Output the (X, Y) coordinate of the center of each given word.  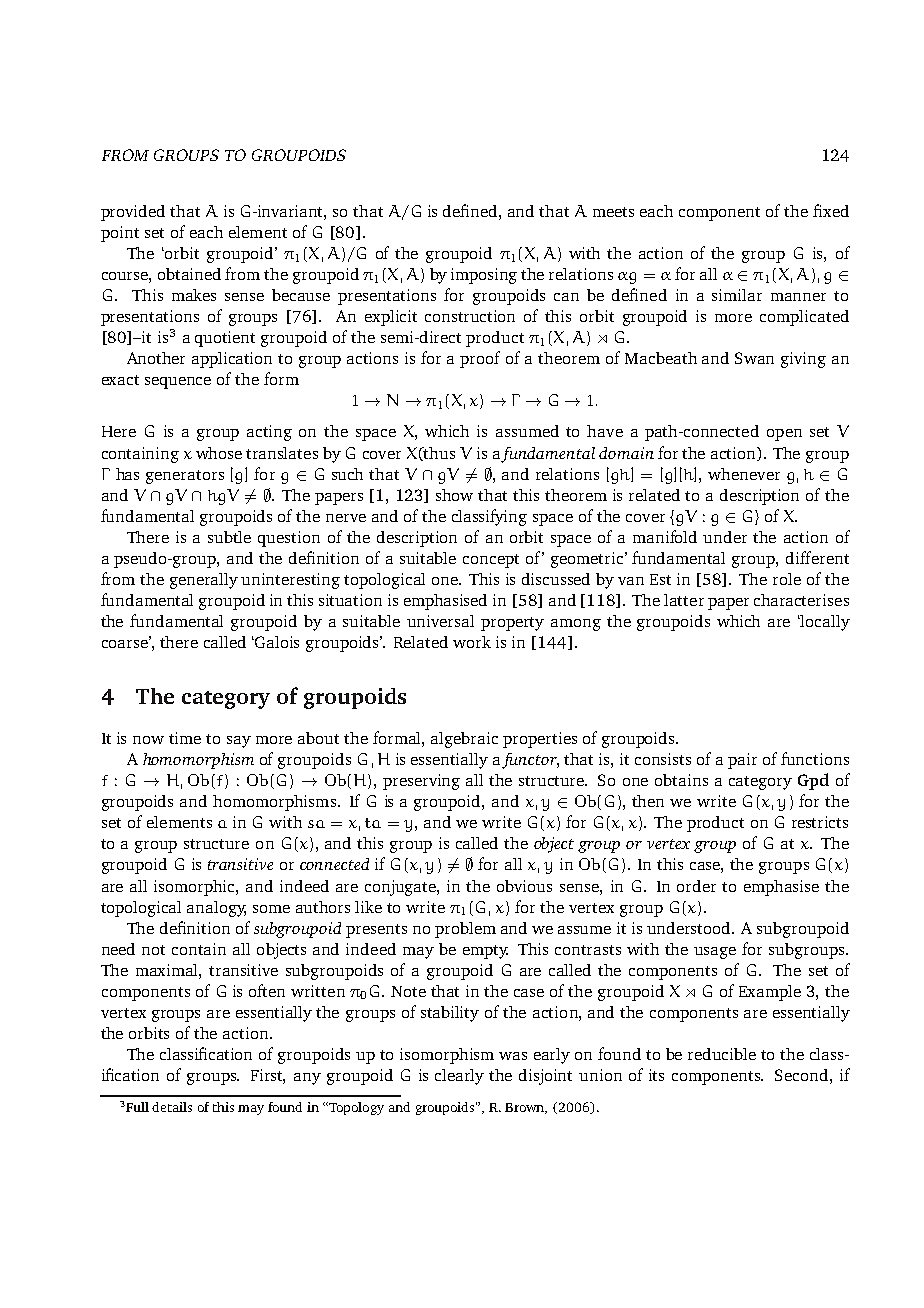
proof (480, 359)
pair (742, 761)
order (696, 886)
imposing (484, 276)
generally (204, 581)
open (784, 435)
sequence (178, 383)
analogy (216, 909)
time (185, 738)
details (172, 1107)
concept (491, 561)
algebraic (464, 740)
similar (737, 295)
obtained (189, 274)
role (787, 579)
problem (465, 930)
